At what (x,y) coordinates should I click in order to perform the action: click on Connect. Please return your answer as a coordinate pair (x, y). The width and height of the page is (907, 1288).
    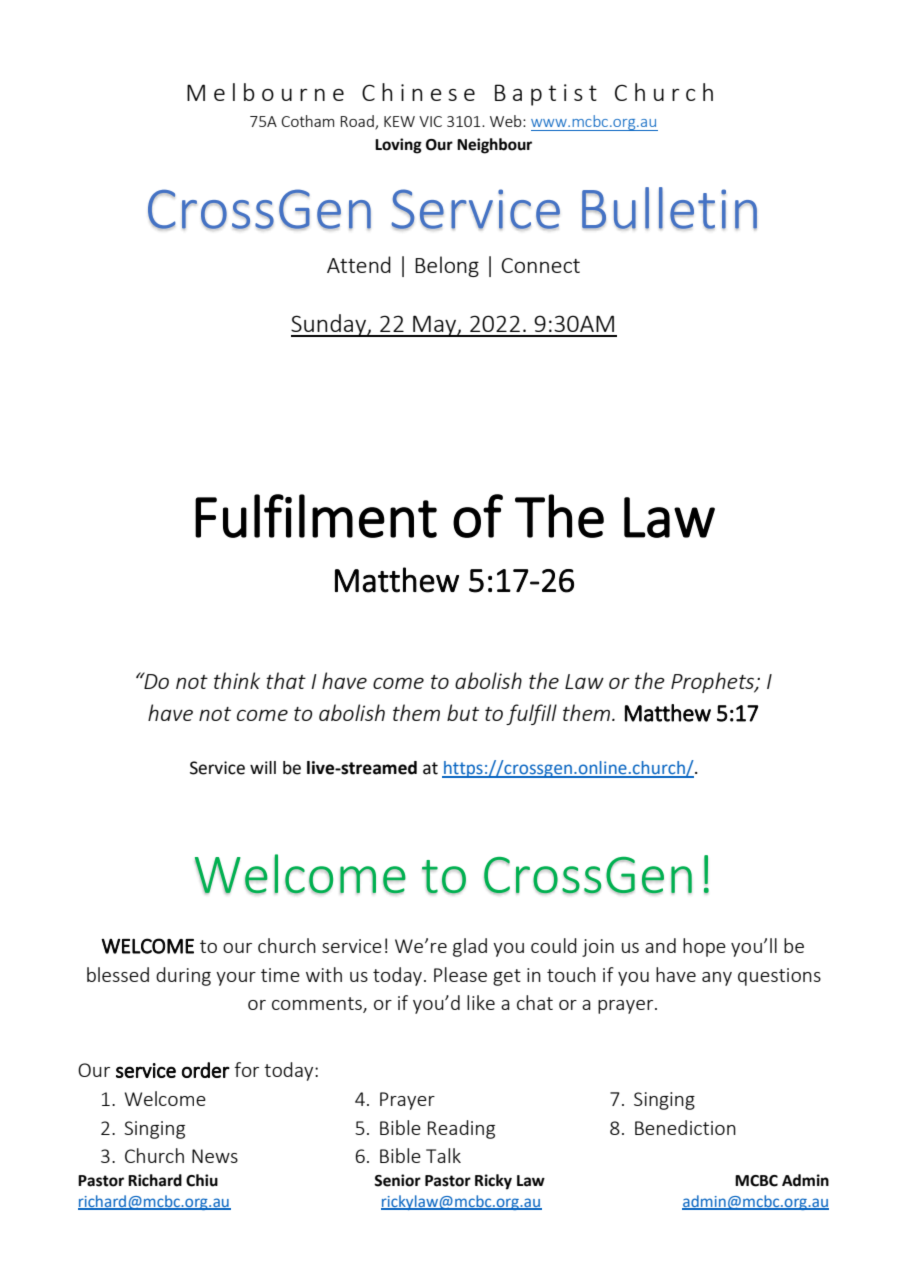
    Looking at the image, I should click on (540, 265).
